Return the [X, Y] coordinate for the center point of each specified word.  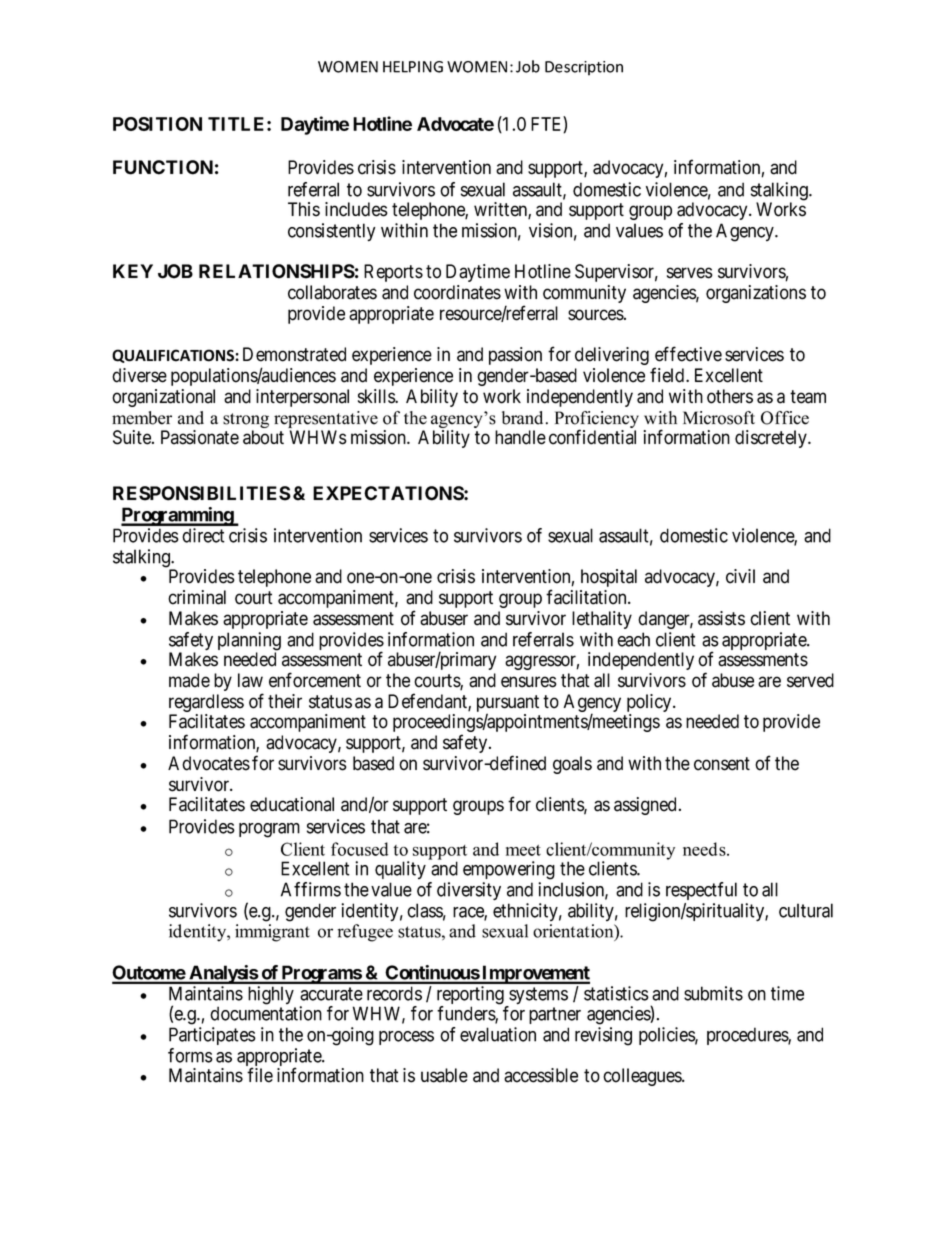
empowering [509, 870]
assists [721, 618]
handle [520, 437]
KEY [133, 271]
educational [292, 804]
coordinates [457, 292]
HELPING [413, 67]
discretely [772, 439]
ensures [529, 682]
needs [705, 849]
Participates [212, 1036]
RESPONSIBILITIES [202, 493]
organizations [756, 294]
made [189, 680]
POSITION [157, 124]
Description [584, 68]
